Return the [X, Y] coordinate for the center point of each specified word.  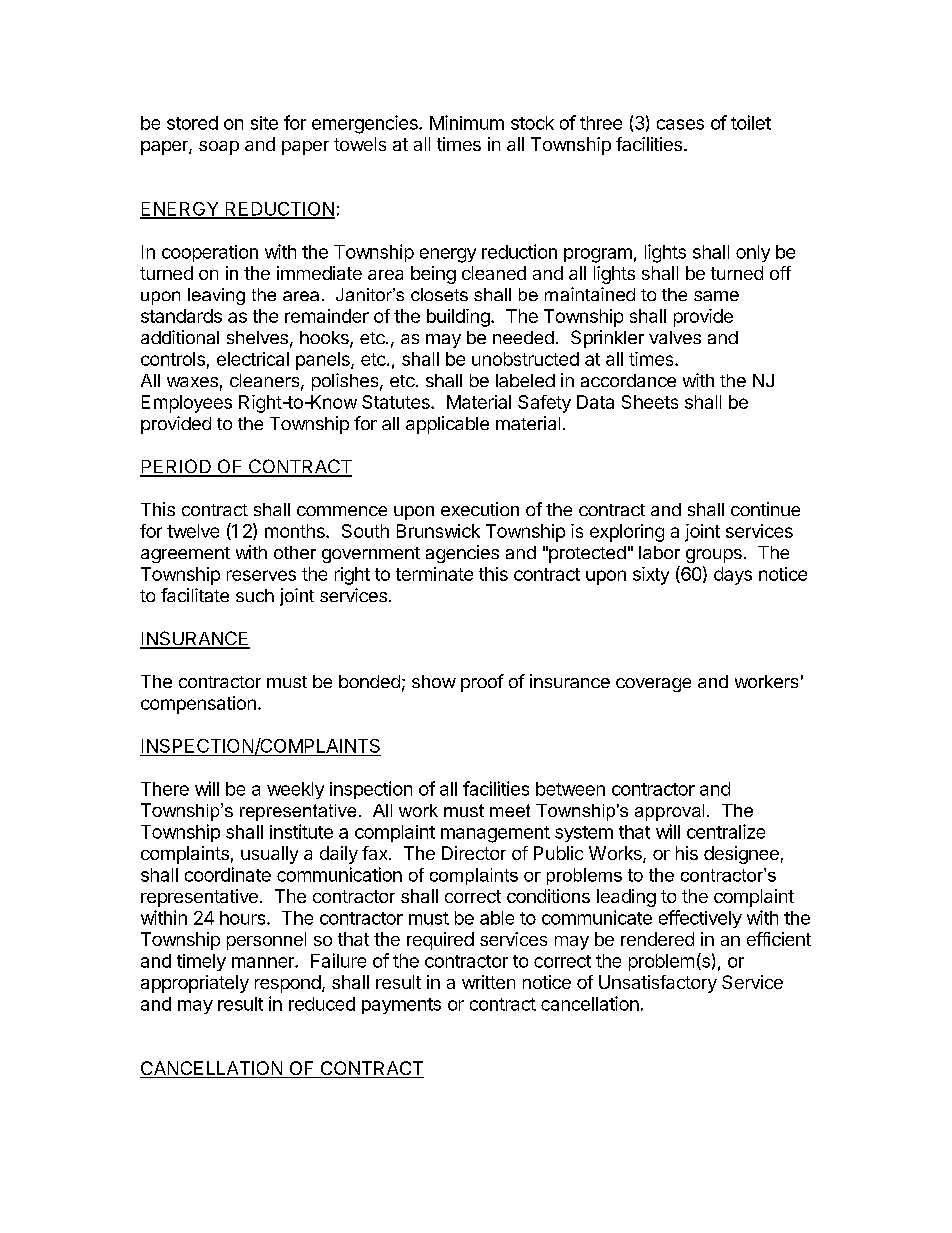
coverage [653, 685]
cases [680, 124]
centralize [726, 831]
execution [480, 509]
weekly [295, 790]
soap [219, 148]
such [255, 595]
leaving [216, 296]
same [716, 296]
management [495, 834]
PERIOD [176, 467]
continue [765, 509]
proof [482, 683]
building [458, 318]
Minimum [467, 122]
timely [201, 962]
